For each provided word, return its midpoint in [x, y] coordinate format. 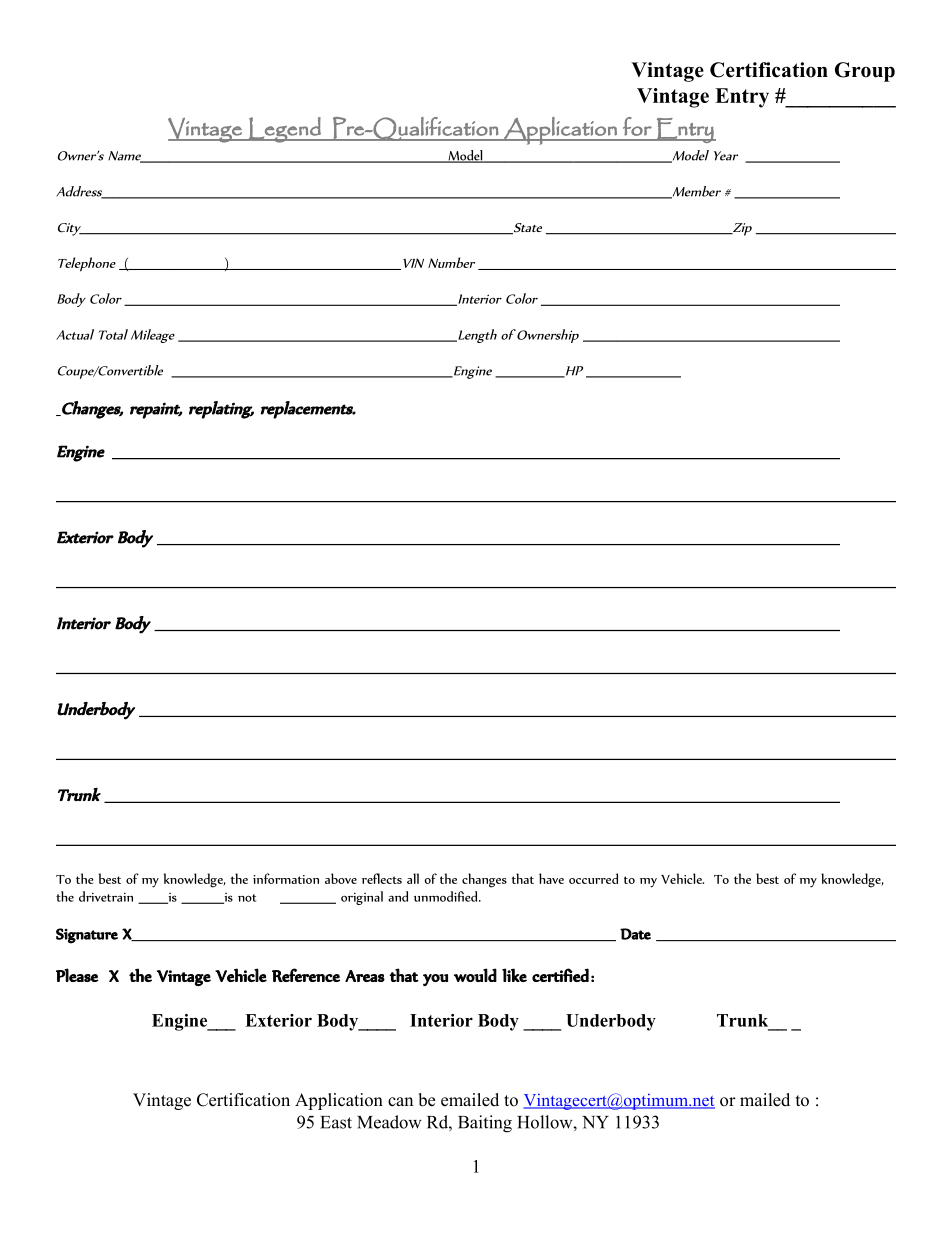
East [336, 1122]
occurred [593, 878]
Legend [285, 130]
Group [865, 72]
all [413, 878]
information [286, 878]
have [551, 878]
